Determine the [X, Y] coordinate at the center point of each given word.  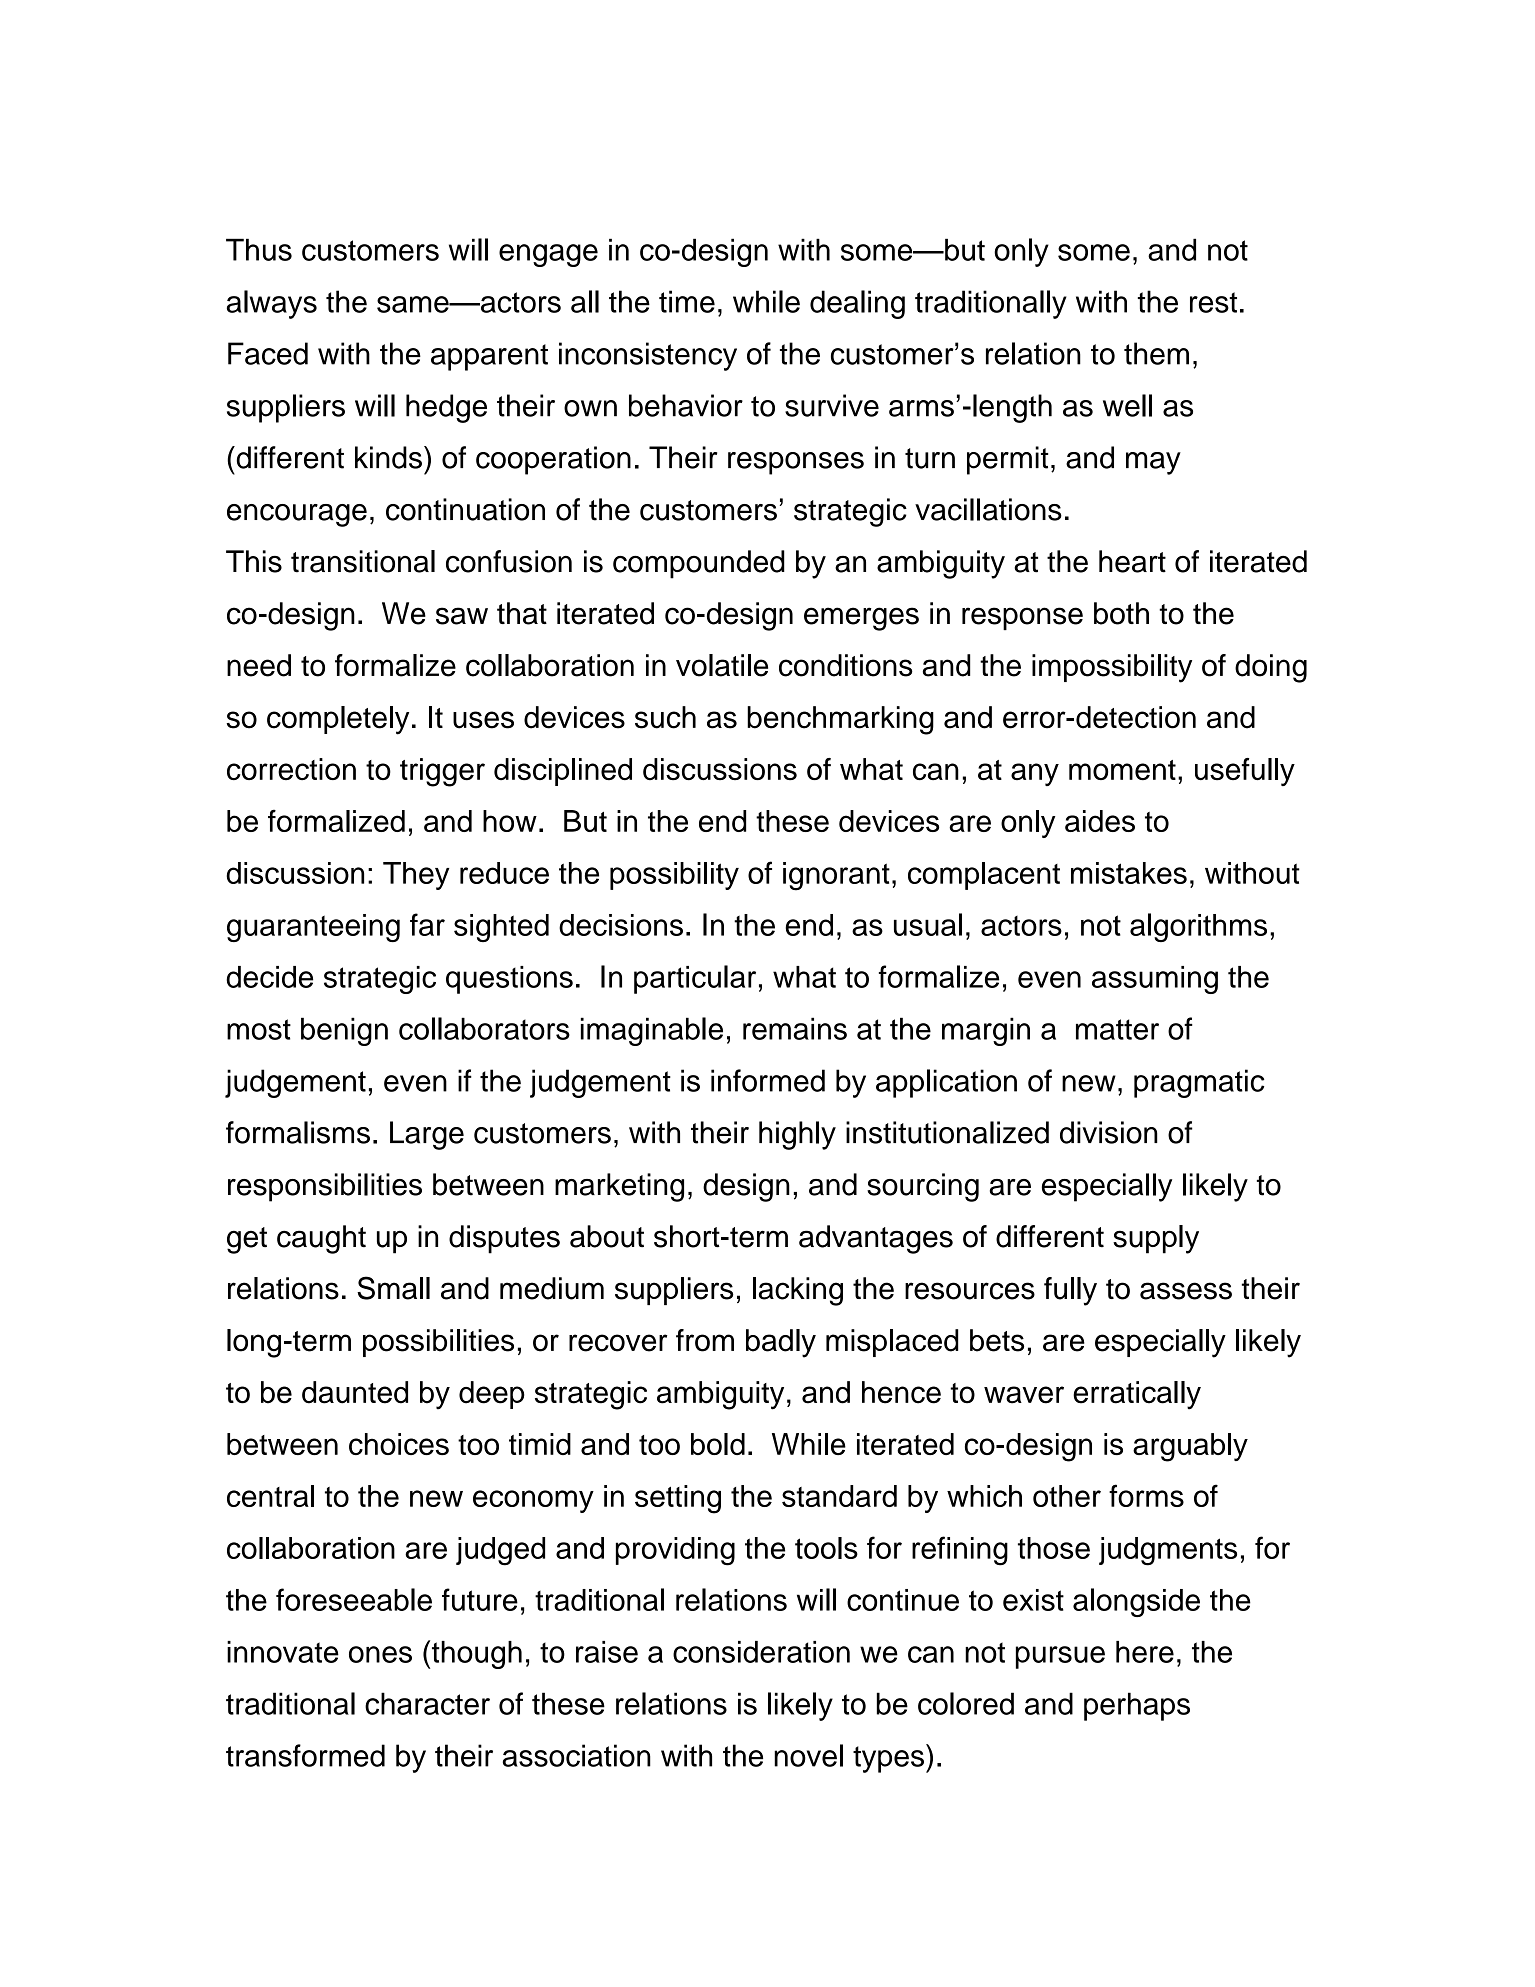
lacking [798, 1291]
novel [808, 1755]
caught [321, 1239]
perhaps [1137, 1706]
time [687, 301]
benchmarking [840, 720]
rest [1213, 302]
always [272, 304]
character [427, 1703]
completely [338, 720]
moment [1122, 770]
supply [1156, 1239]
